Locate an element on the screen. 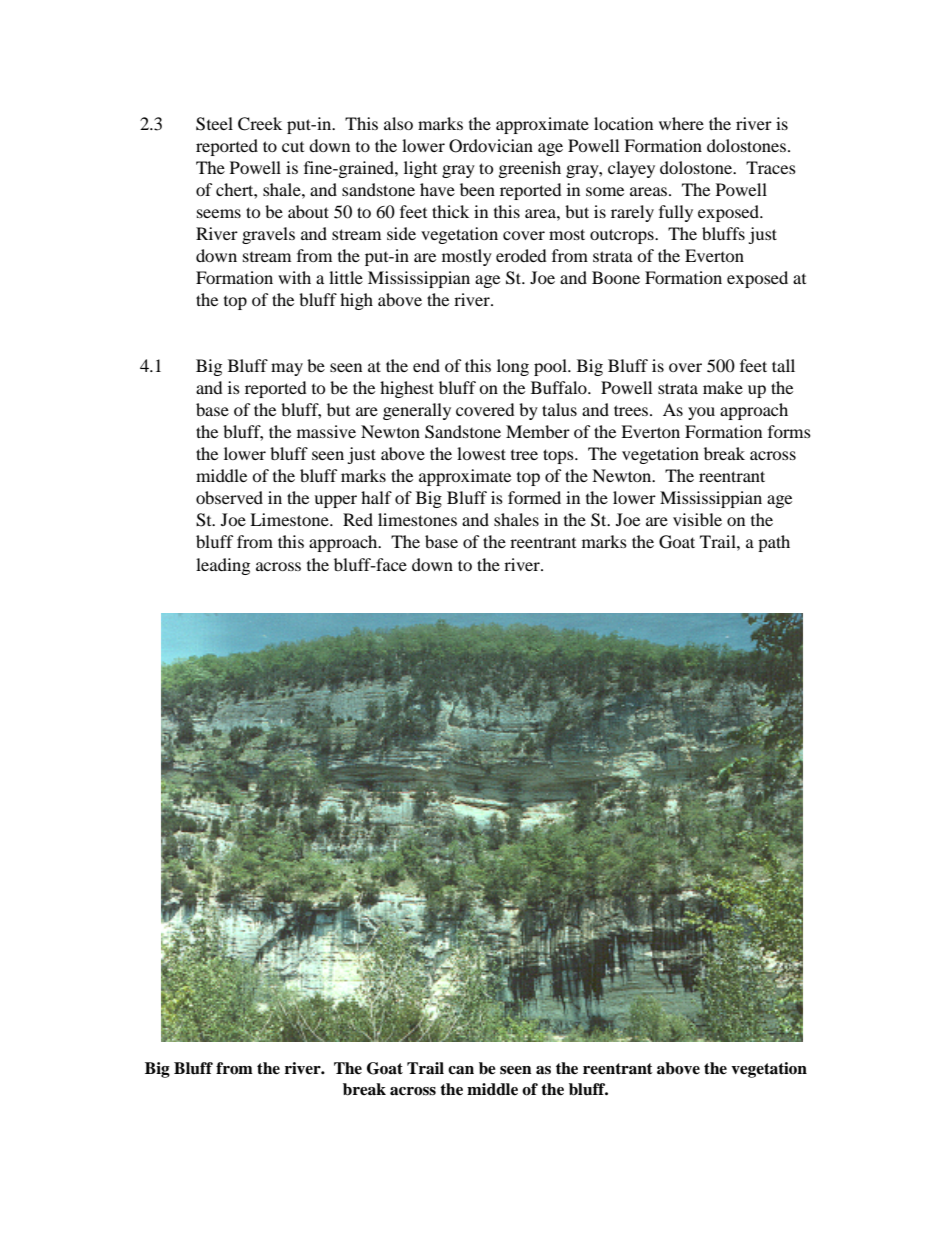 This screenshot has height=1233, width=952. cut is located at coordinates (293, 147).
